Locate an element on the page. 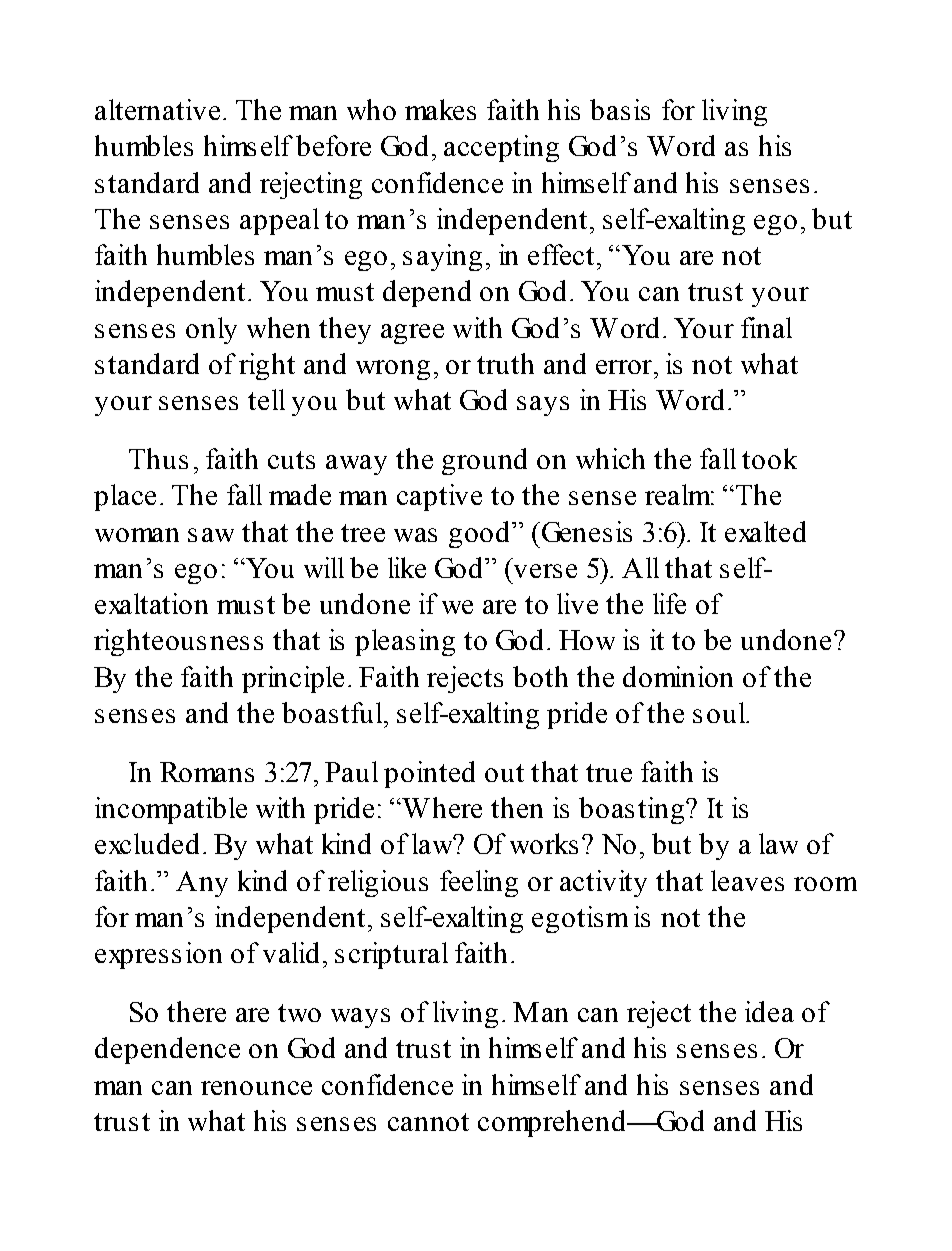 The width and height of the document is (952, 1251). pleasing is located at coordinates (405, 642).
